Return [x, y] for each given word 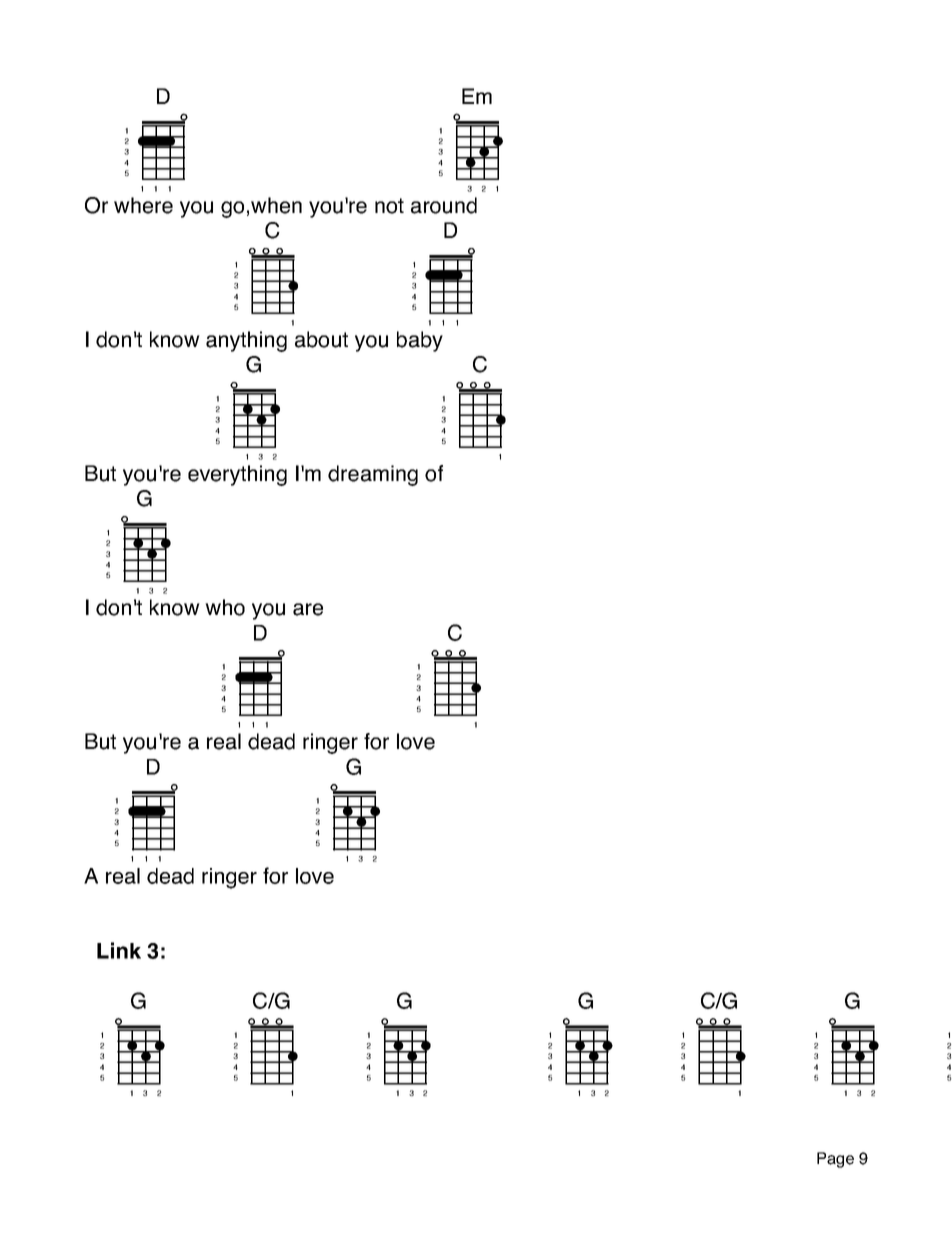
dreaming [373, 475]
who [225, 607]
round [450, 205]
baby [420, 341]
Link [119, 950]
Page [835, 1160]
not [389, 206]
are [308, 609]
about [321, 339]
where [143, 205]
